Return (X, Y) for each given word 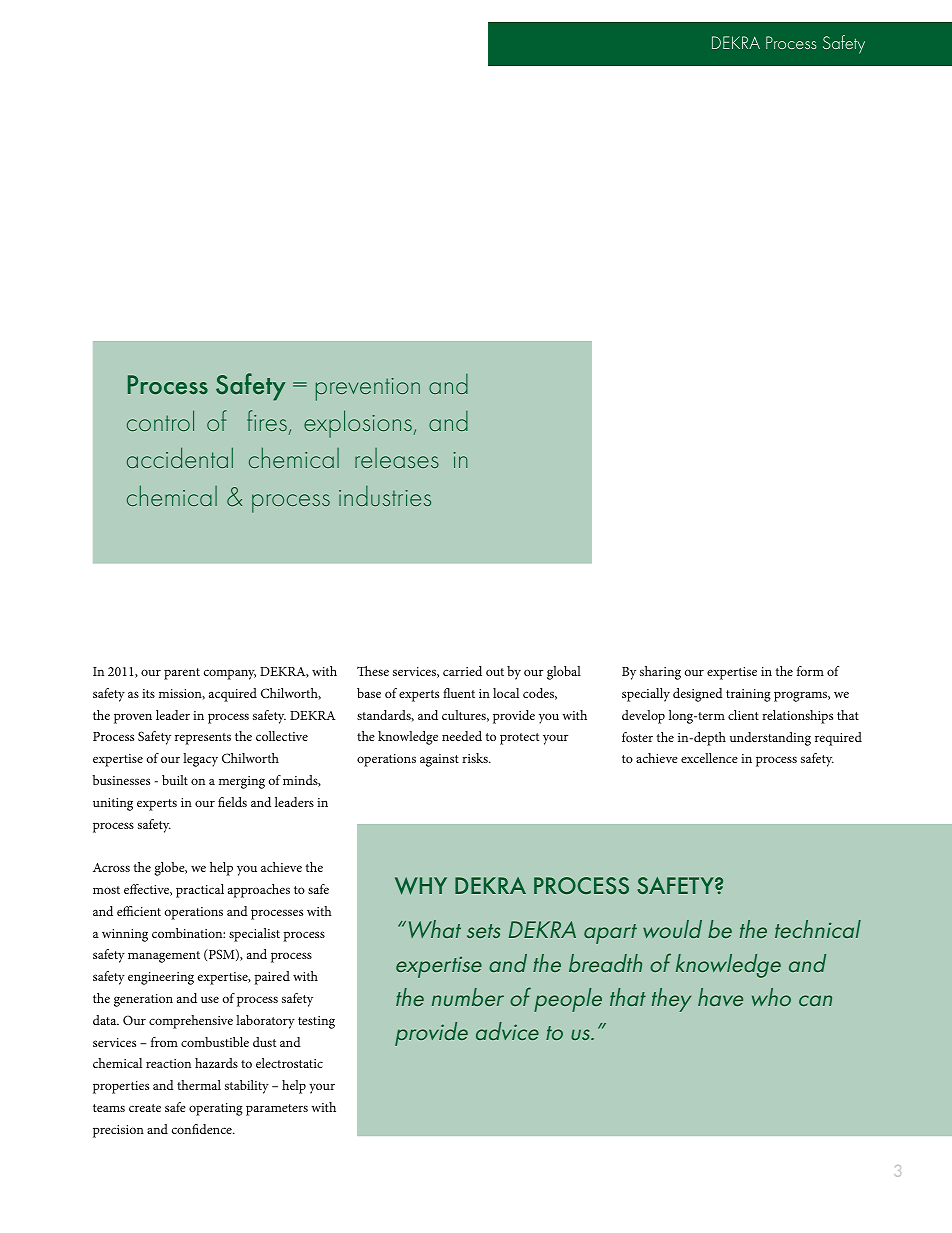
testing (316, 1022)
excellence (709, 758)
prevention (368, 389)
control (160, 420)
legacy (200, 760)
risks (476, 758)
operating (216, 1109)
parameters (277, 1110)
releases (397, 458)
